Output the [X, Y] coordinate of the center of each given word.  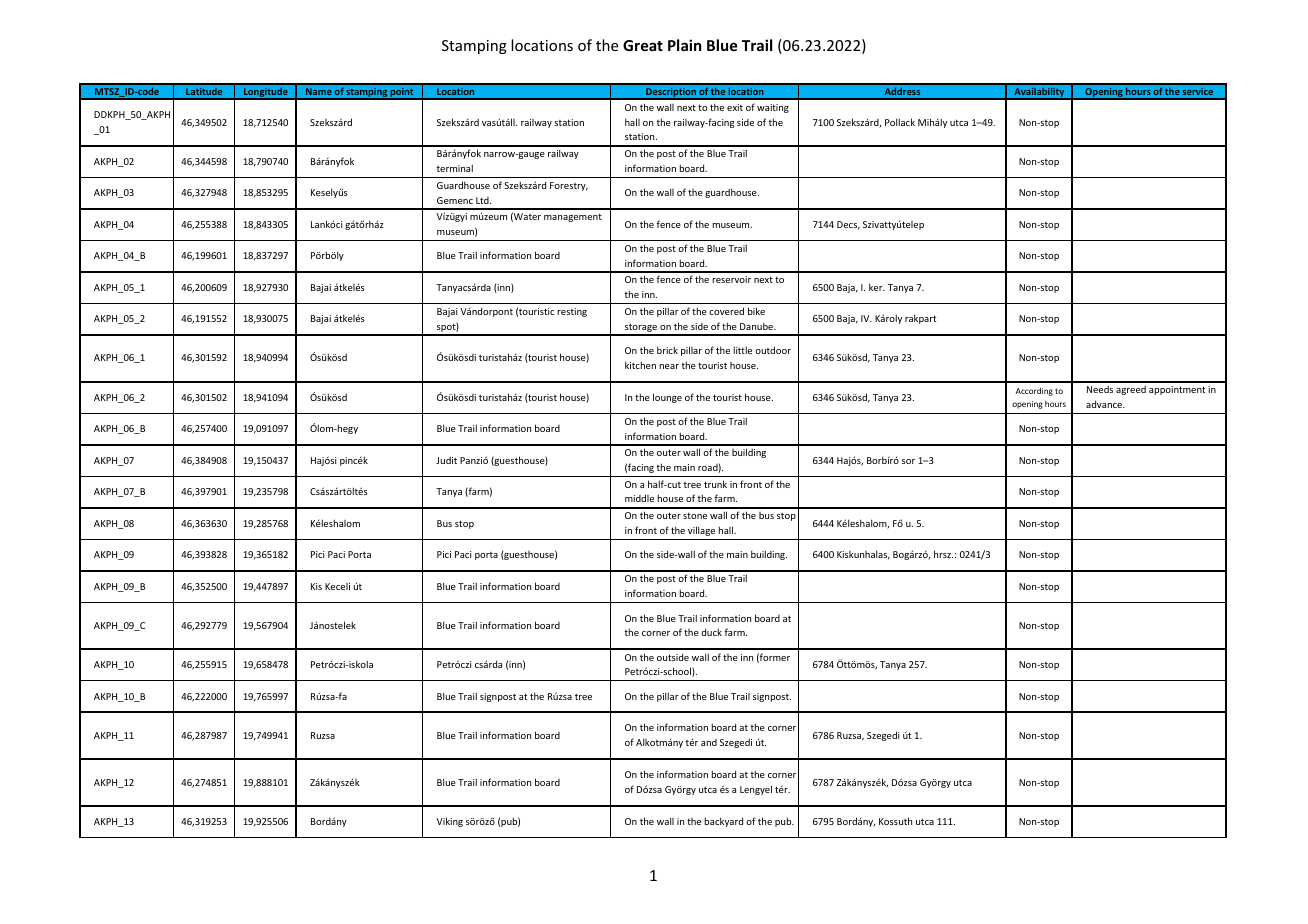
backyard [724, 822]
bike [756, 311]
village [701, 531]
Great [643, 45]
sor [908, 461]
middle [639, 498]
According [1034, 391]
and [709, 742]
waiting [773, 108]
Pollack [900, 122]
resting [572, 312]
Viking [450, 822]
